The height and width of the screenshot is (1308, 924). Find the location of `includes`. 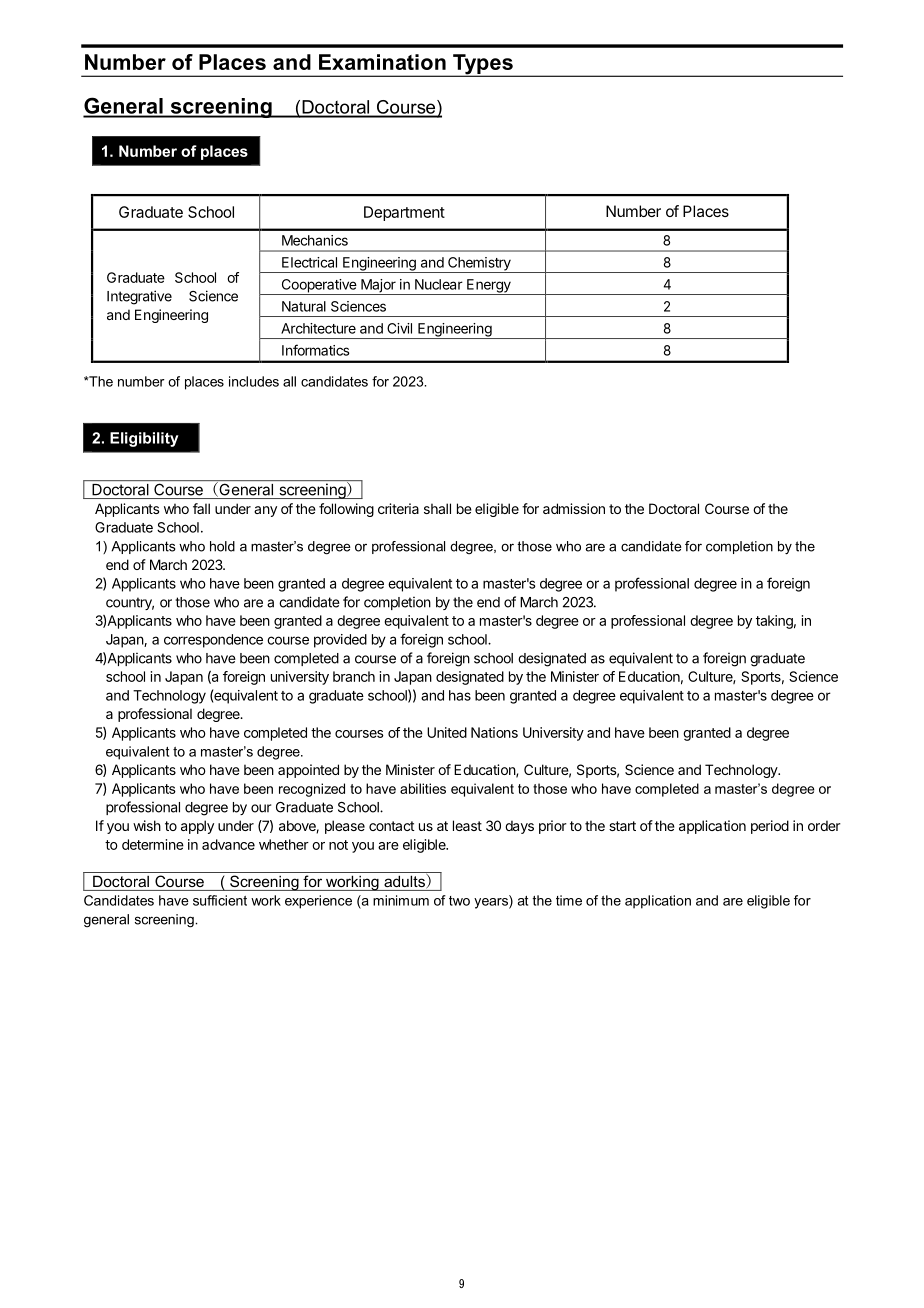

includes is located at coordinates (254, 381).
